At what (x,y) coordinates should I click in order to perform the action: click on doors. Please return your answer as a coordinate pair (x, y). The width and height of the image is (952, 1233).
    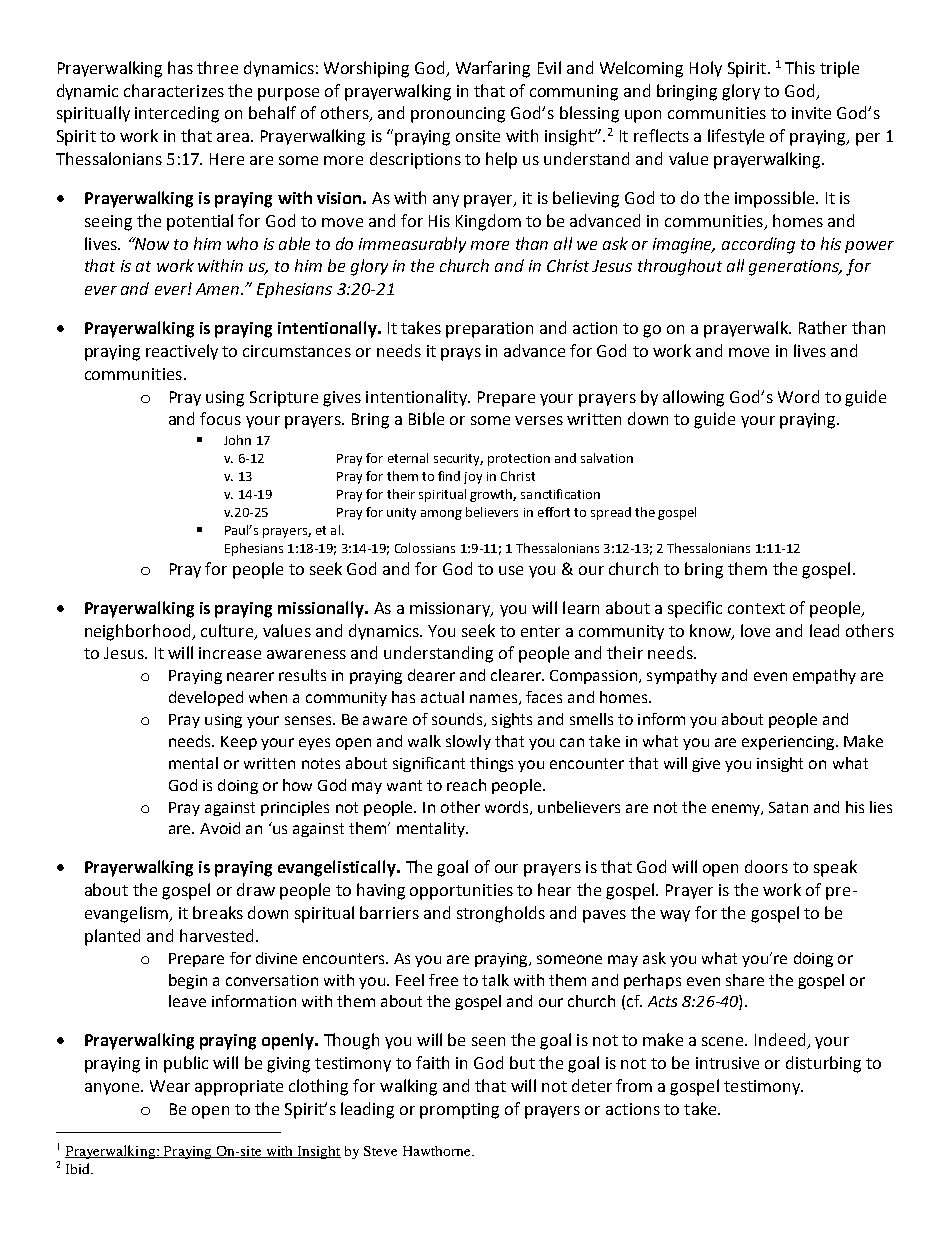
    Looking at the image, I should click on (766, 866).
